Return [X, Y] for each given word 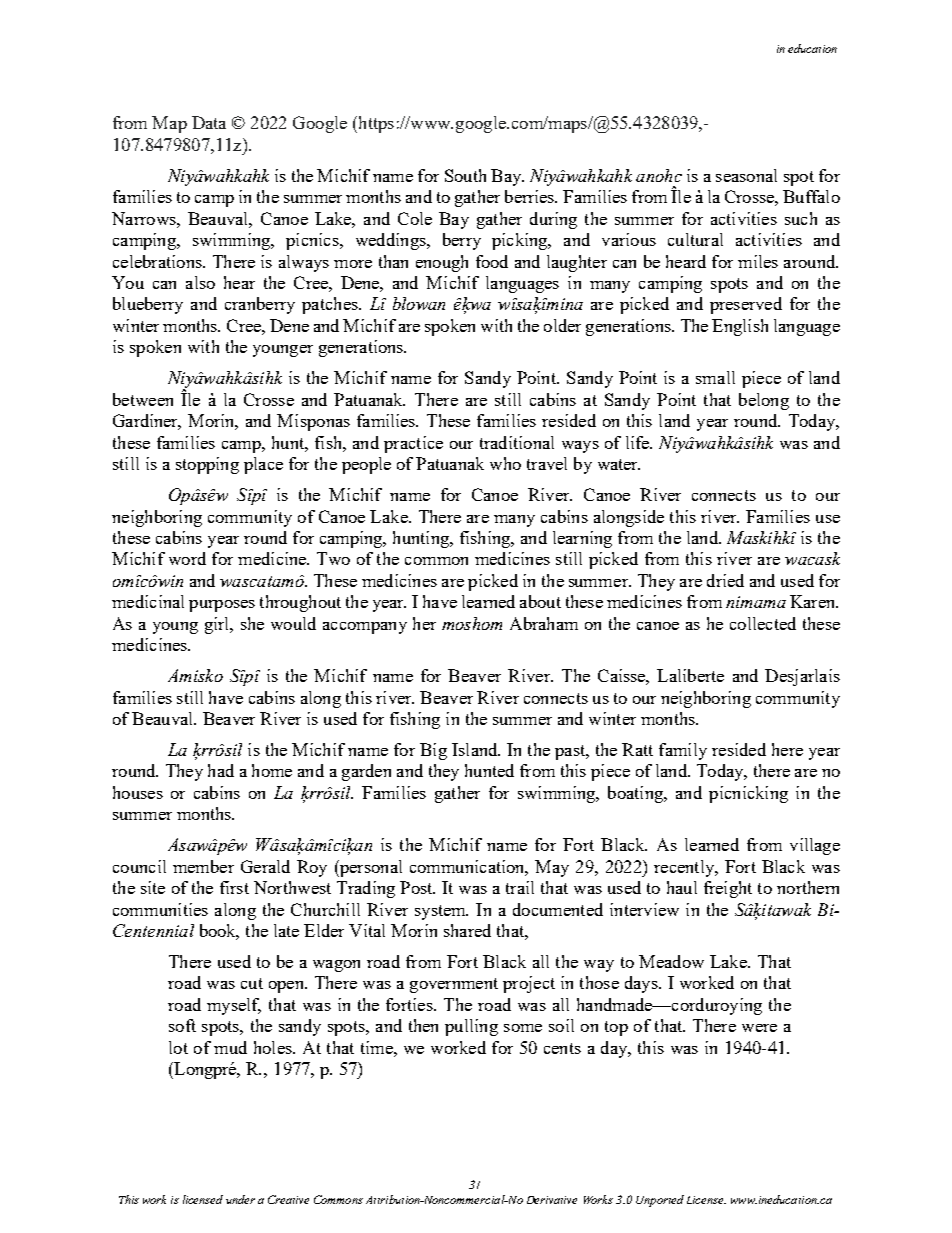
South [465, 175]
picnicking [748, 794]
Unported [660, 1201]
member [203, 866]
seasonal [746, 175]
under [240, 1199]
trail [520, 887]
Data [209, 122]
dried [725, 580]
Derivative [552, 1200]
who [505, 463]
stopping [207, 465]
